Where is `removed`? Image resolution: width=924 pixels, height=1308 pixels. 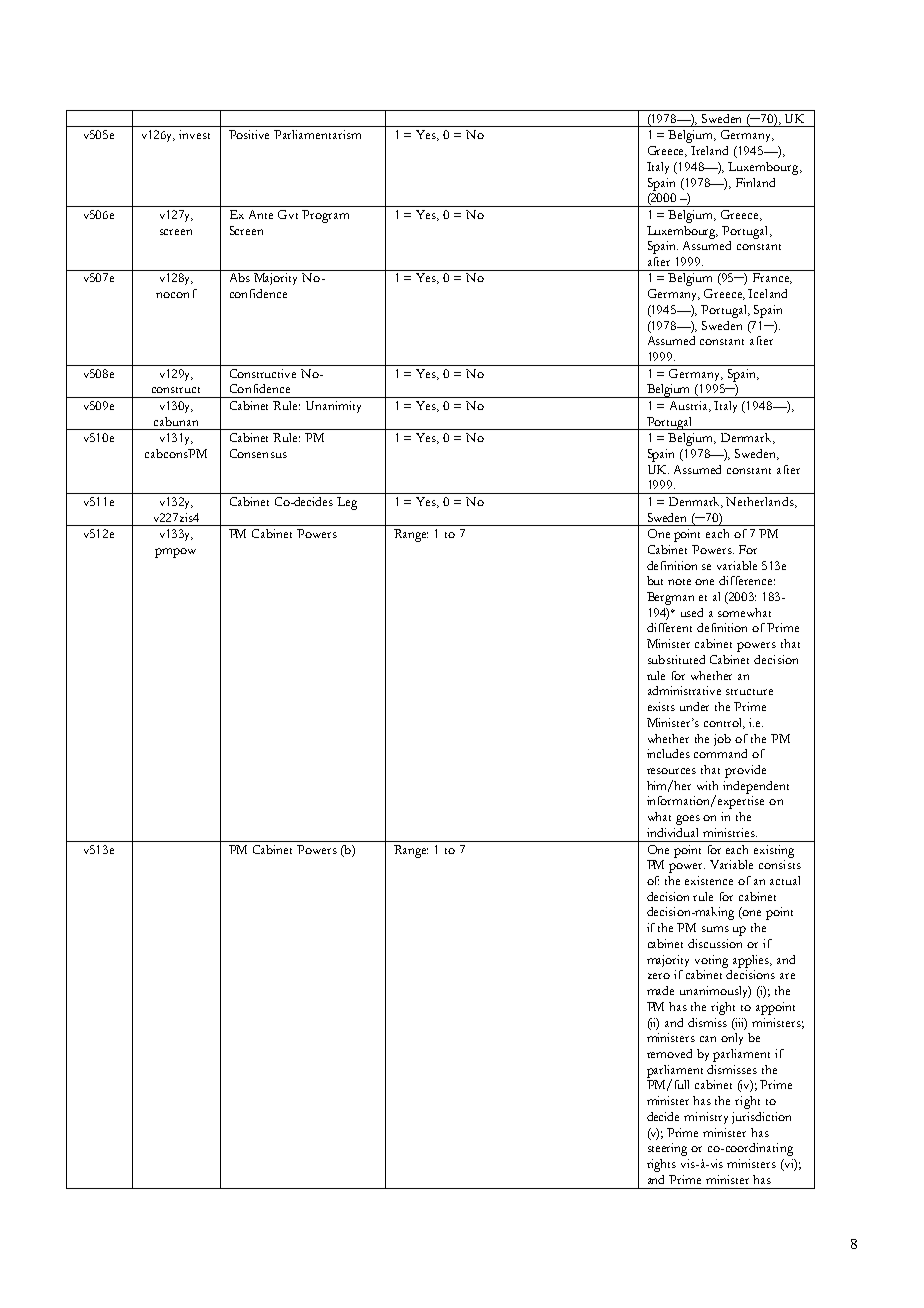 removed is located at coordinates (669, 1053).
